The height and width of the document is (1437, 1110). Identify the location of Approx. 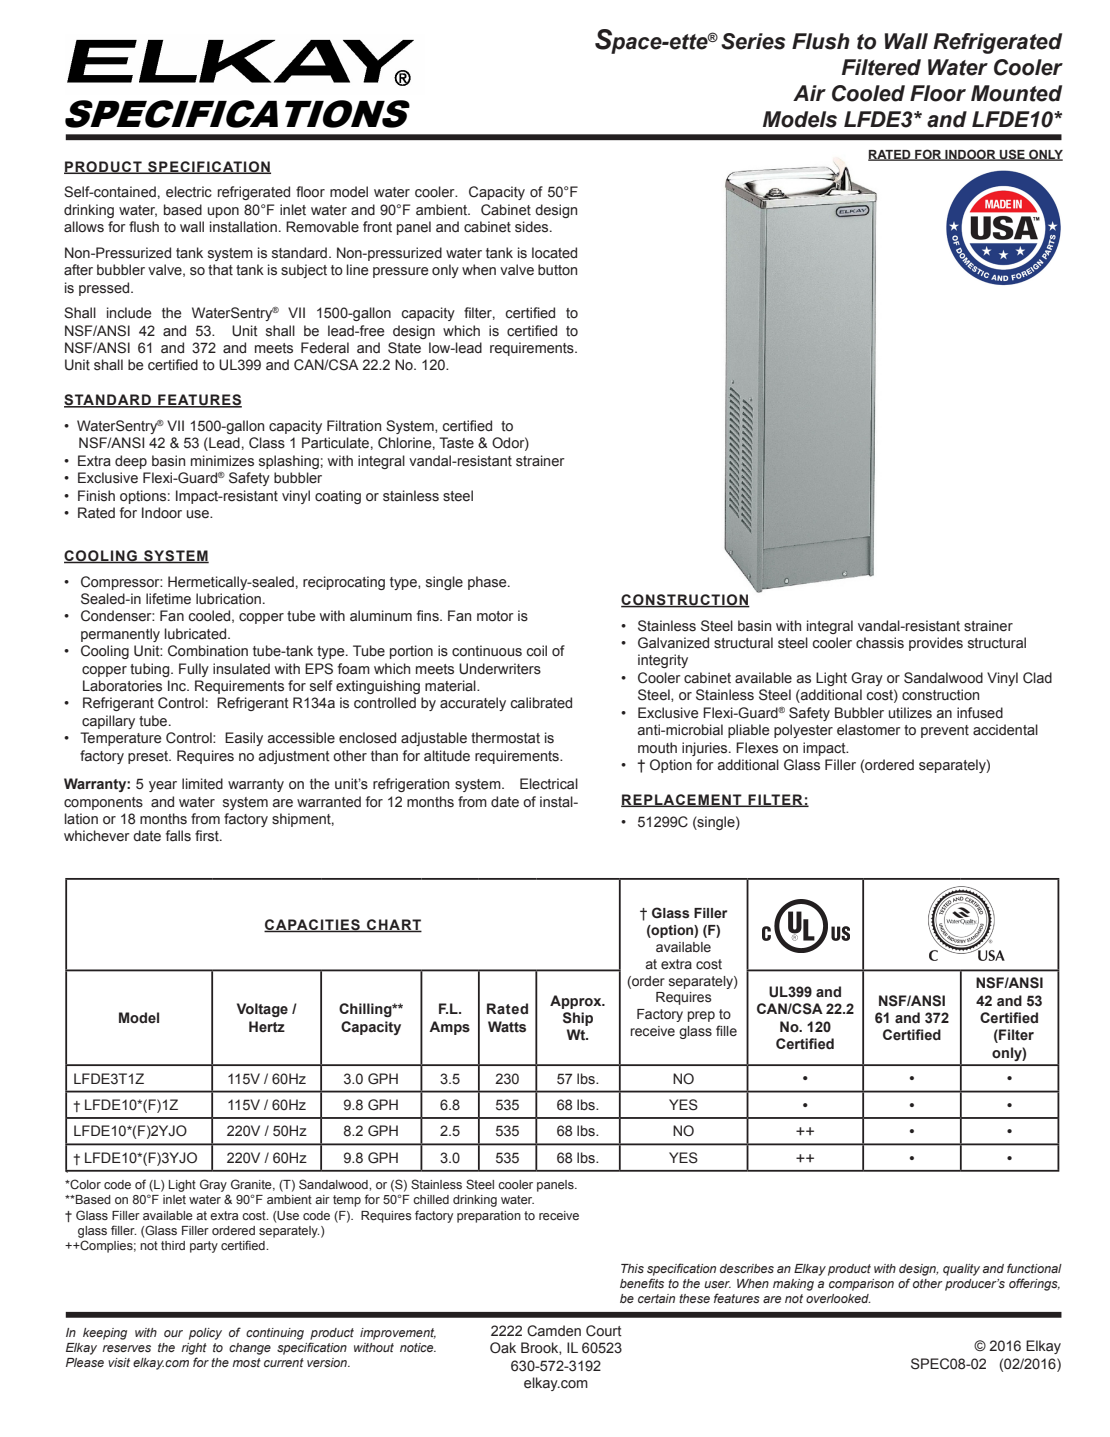
(577, 1002).
